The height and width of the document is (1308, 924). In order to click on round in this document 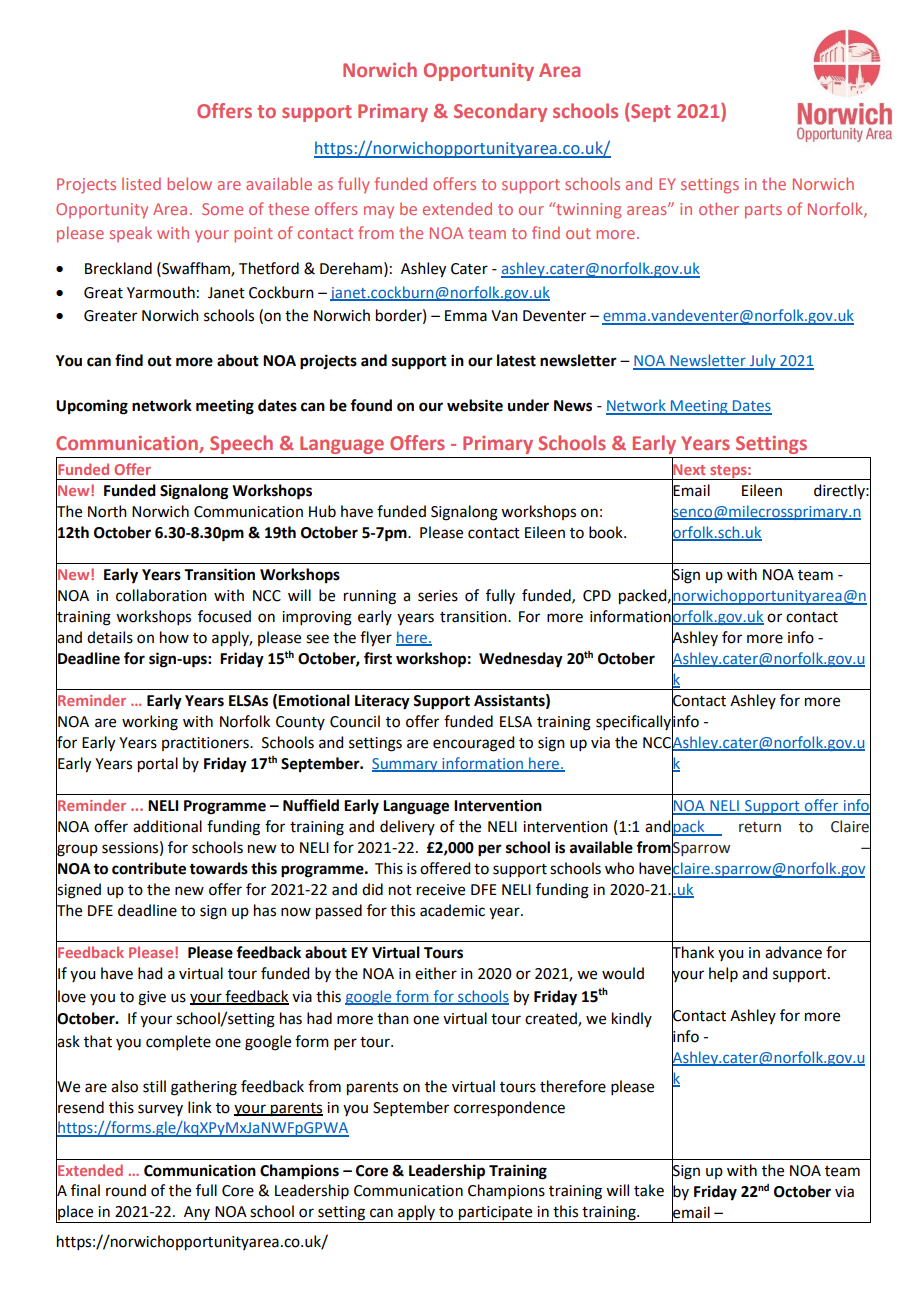, I will do `click(126, 1190)`.
